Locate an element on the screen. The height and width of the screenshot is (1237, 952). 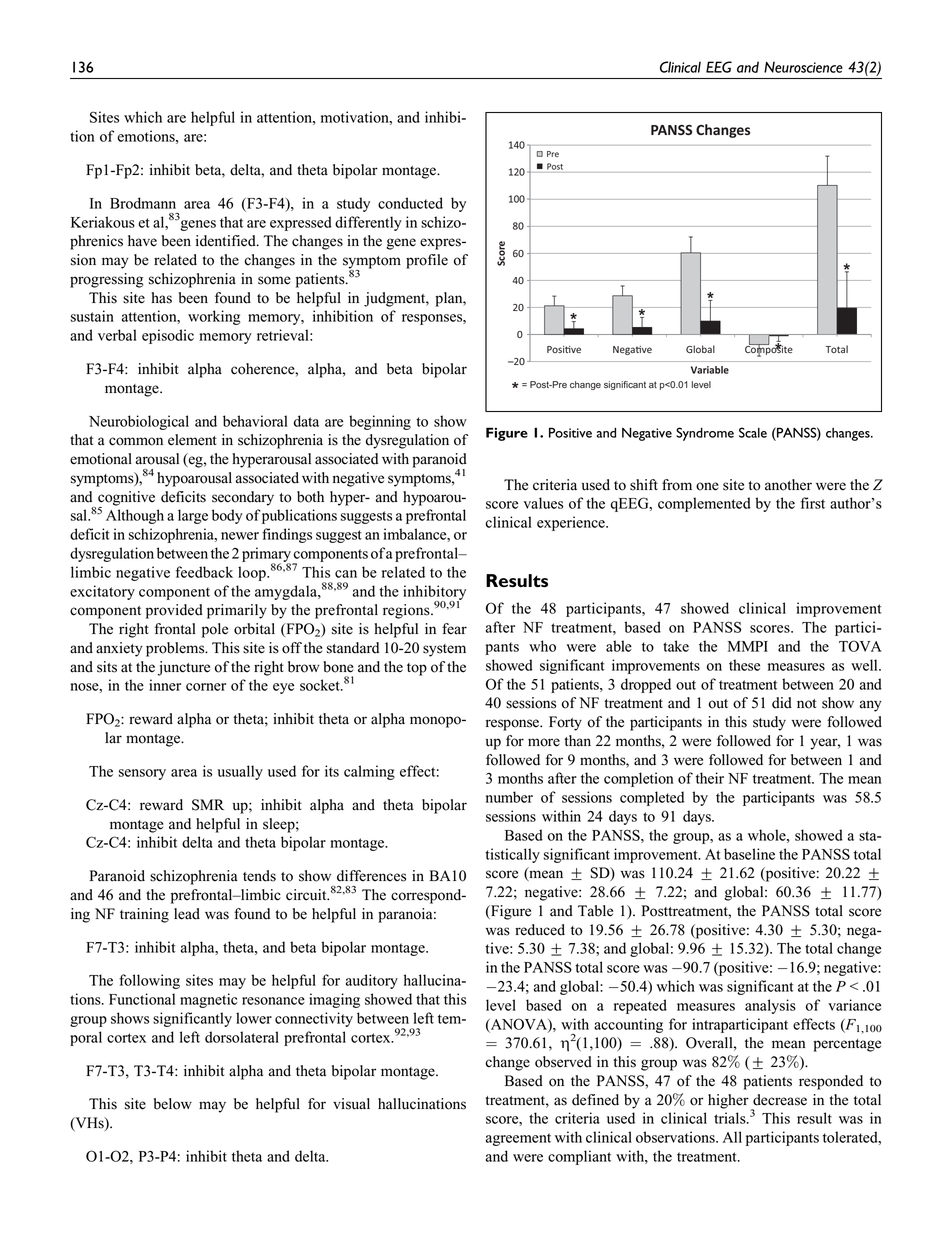
conducted is located at coordinates (410, 203).
